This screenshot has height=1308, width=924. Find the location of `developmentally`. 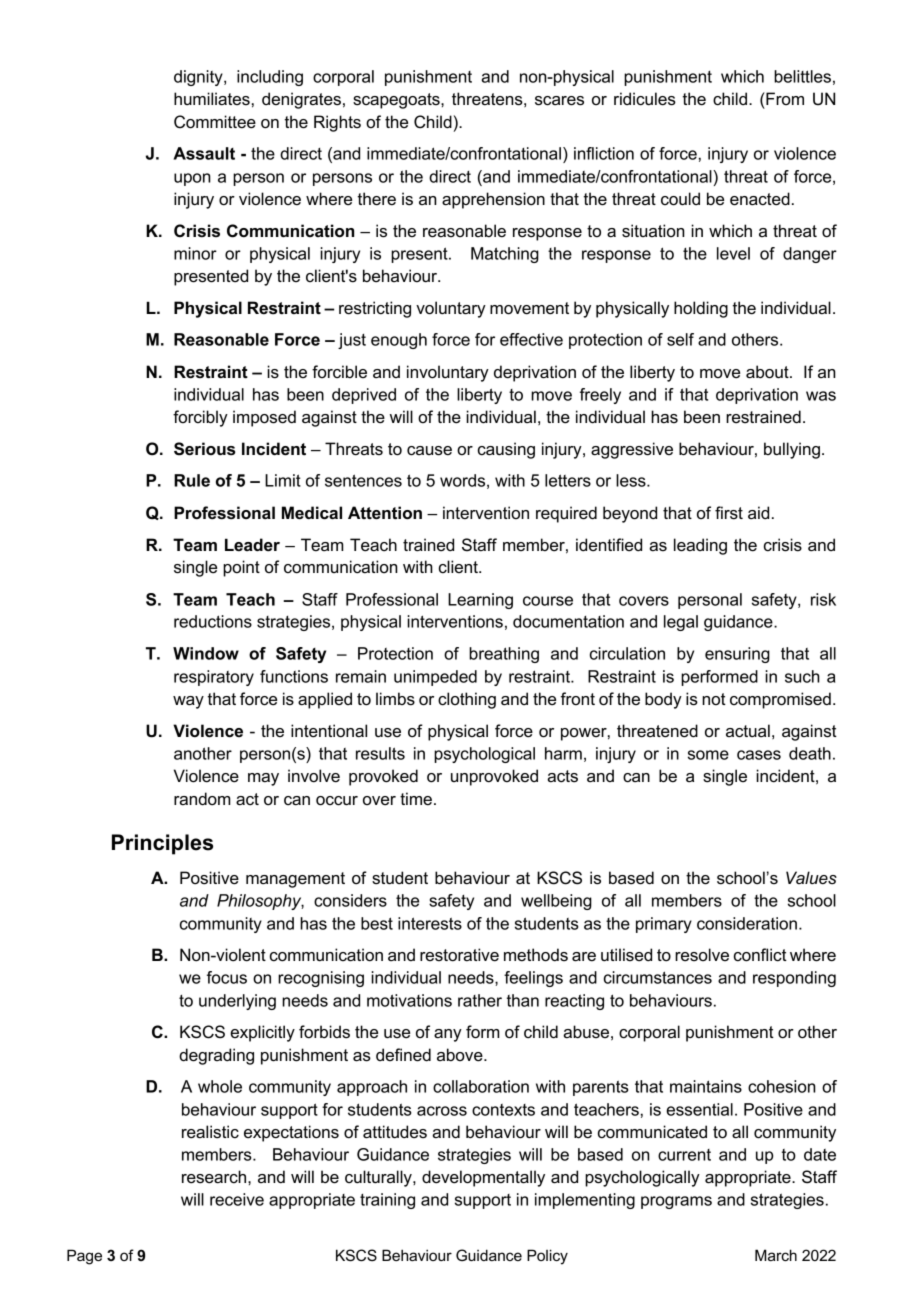

developmentally is located at coordinates (483, 1178).
